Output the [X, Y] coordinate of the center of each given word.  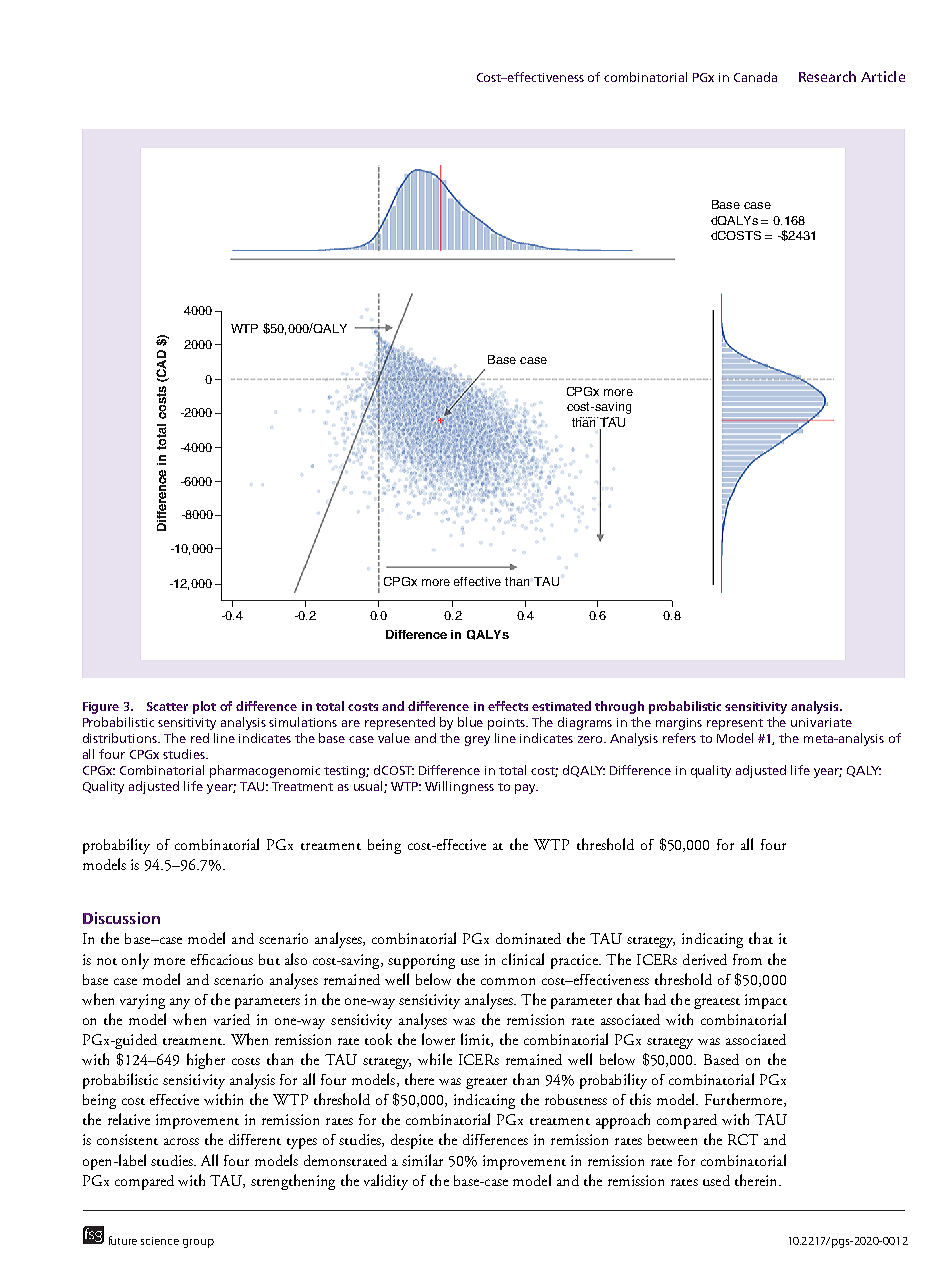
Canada [755, 77]
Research [827, 76]
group [198, 1243]
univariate [821, 722]
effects [508, 706]
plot [204, 707]
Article [883, 76]
